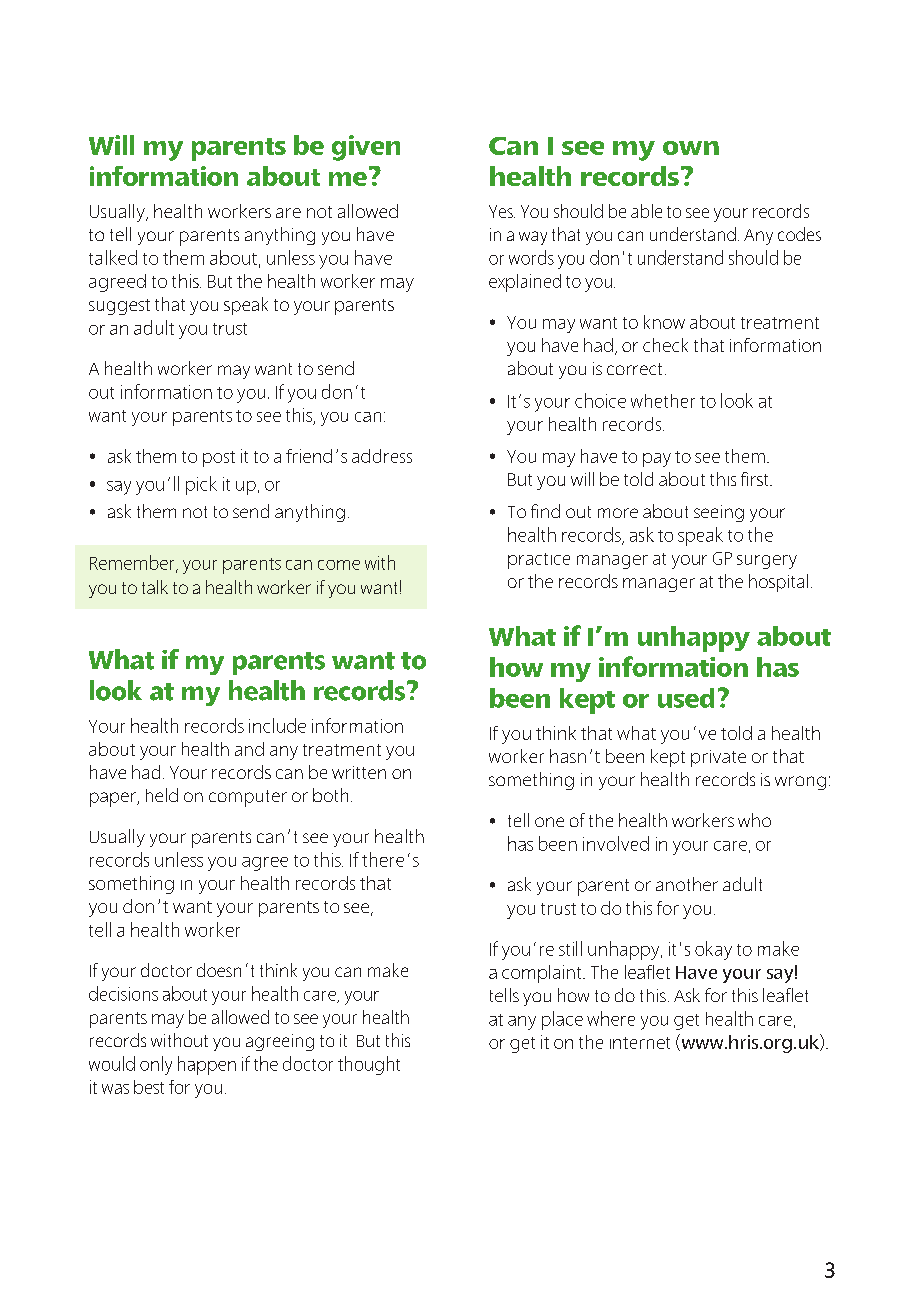  I want to click on Yes, so click(502, 211).
